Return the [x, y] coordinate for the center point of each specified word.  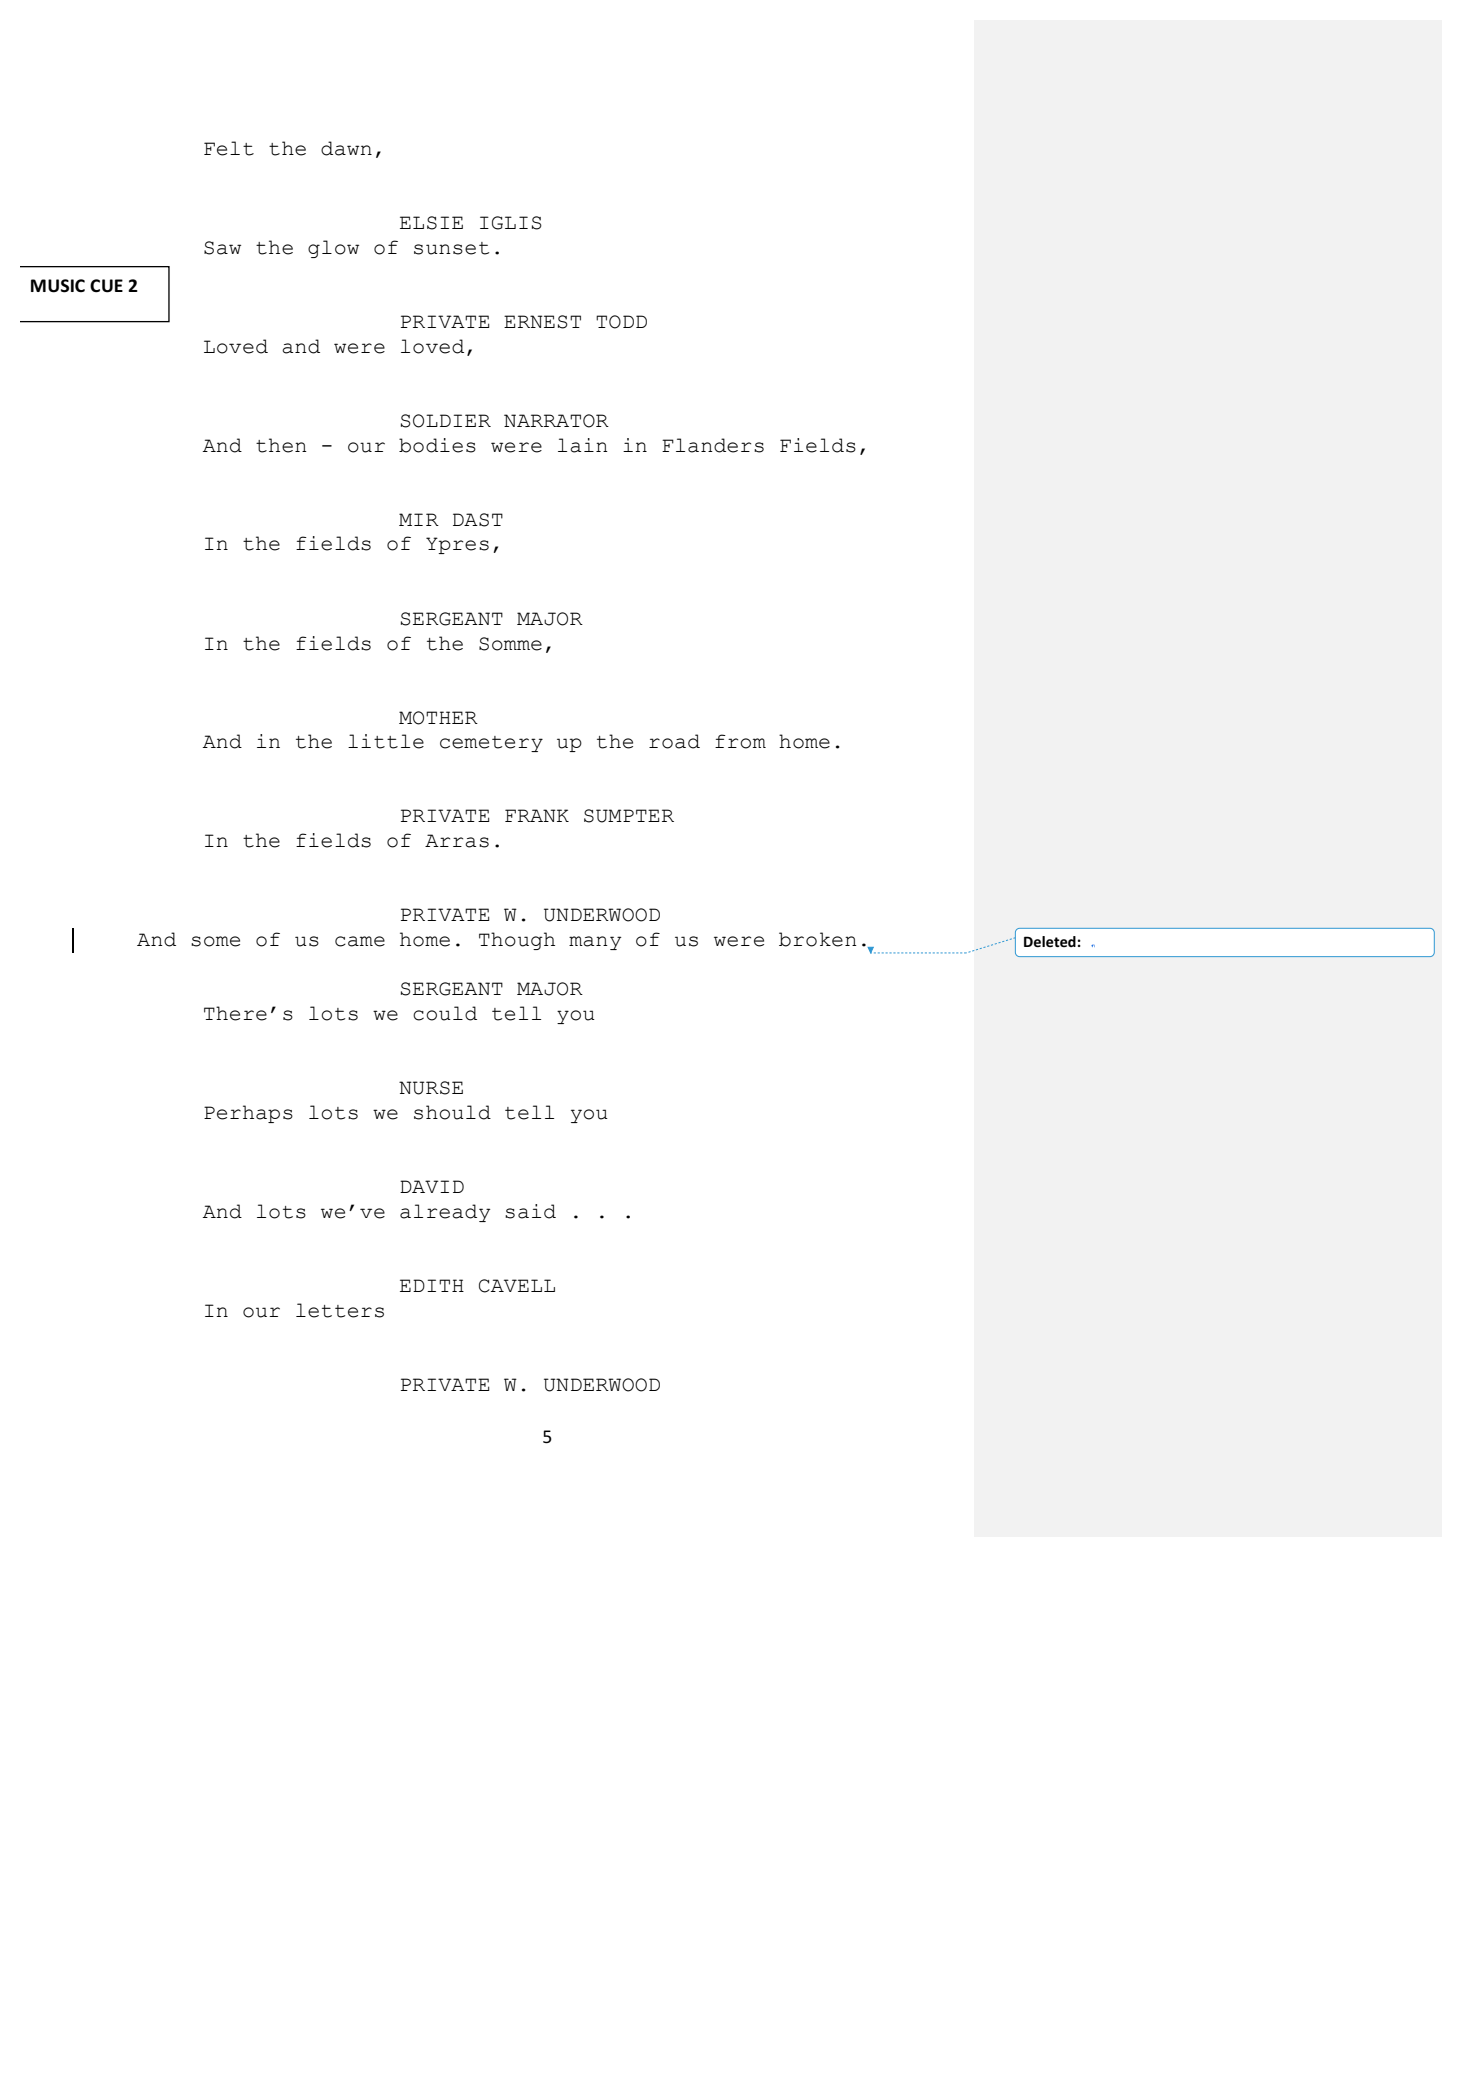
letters [340, 1310]
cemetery [491, 744]
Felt [229, 148]
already [445, 1213]
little [386, 741]
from [740, 741]
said [530, 1211]
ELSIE [431, 223]
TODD [621, 322]
